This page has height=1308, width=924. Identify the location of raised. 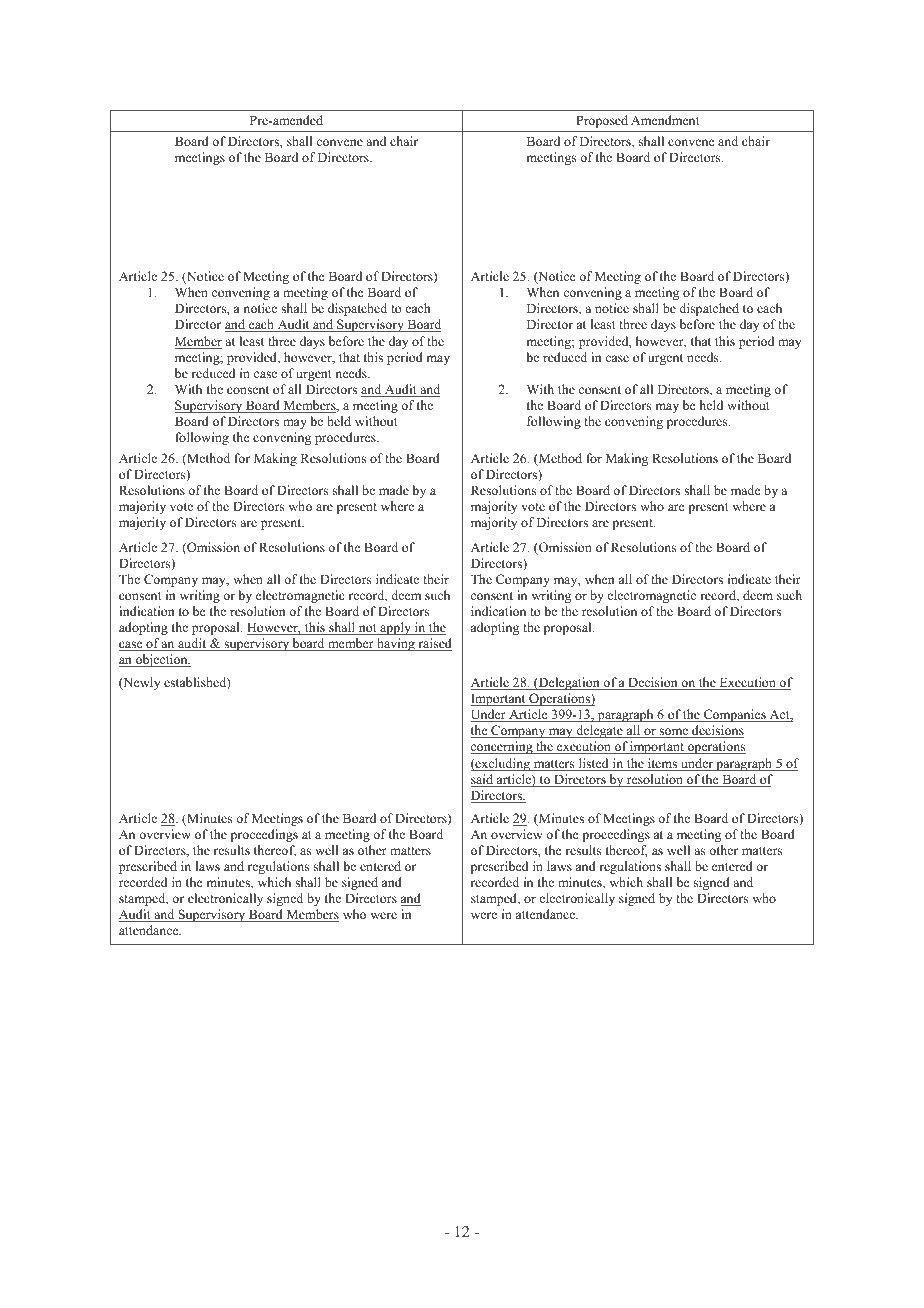
(434, 644).
